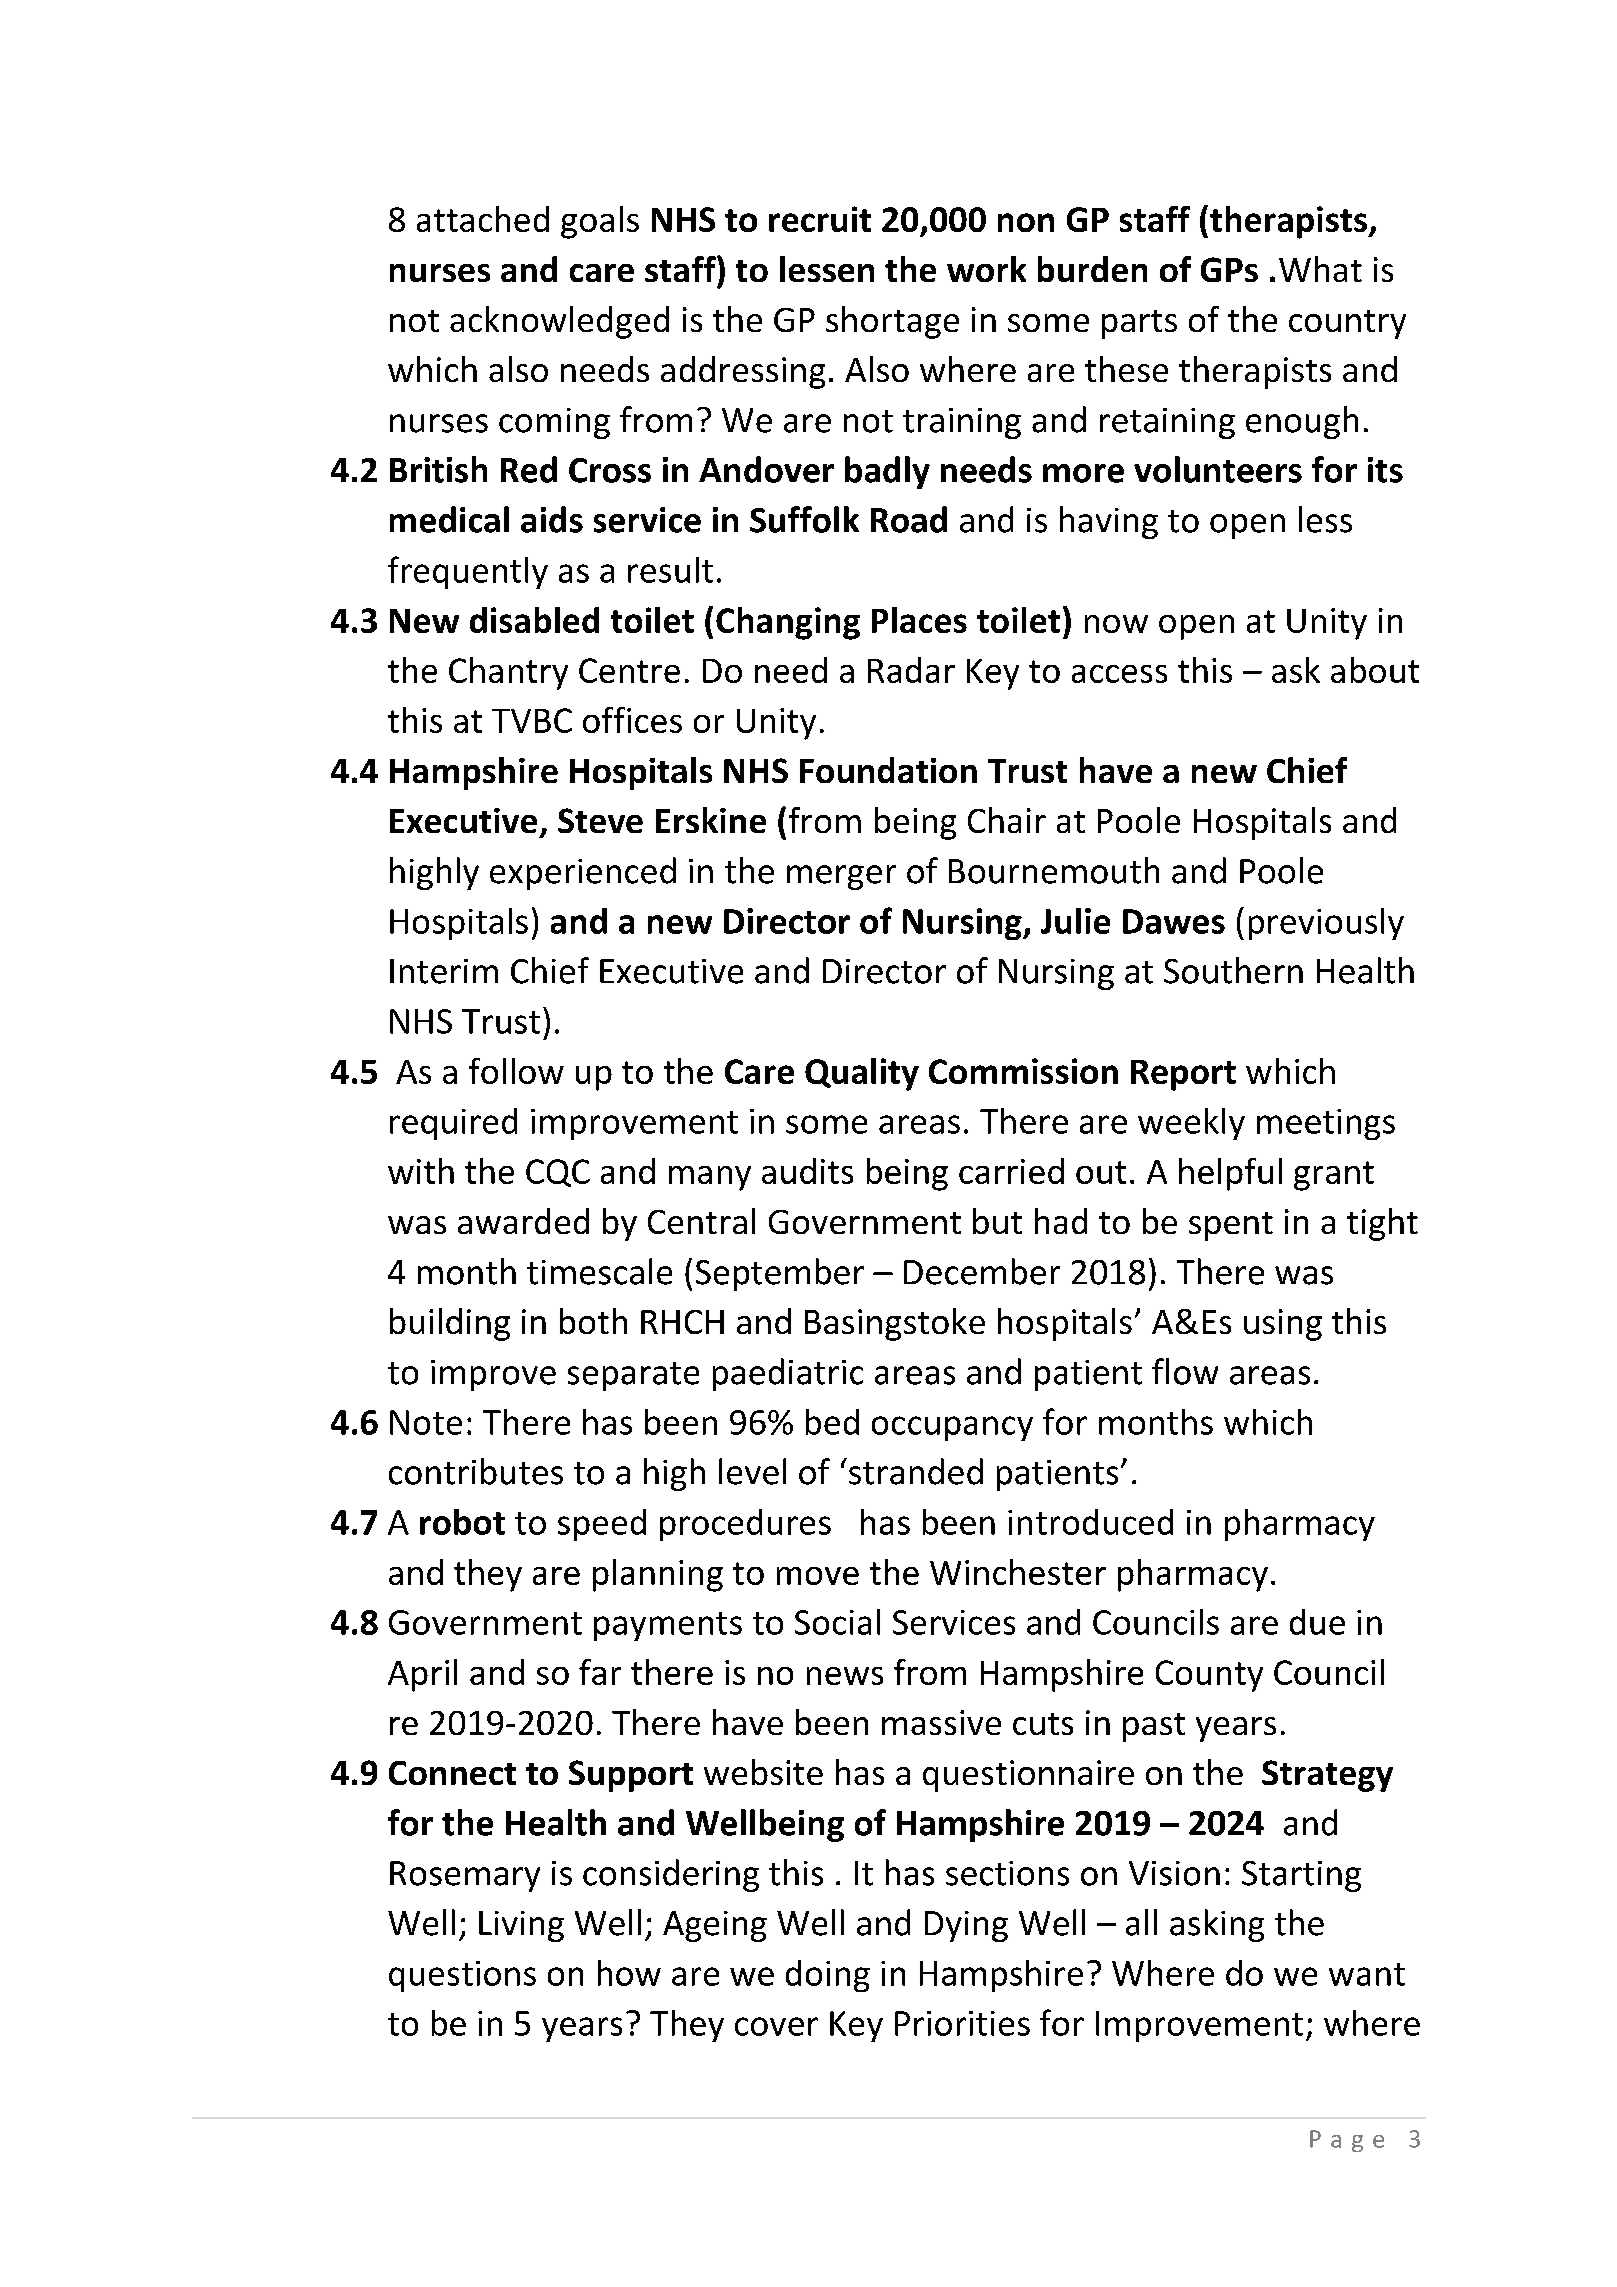 The image size is (1617, 2287). What do you see at coordinates (892, 322) in the screenshot?
I see `shortage` at bounding box center [892, 322].
